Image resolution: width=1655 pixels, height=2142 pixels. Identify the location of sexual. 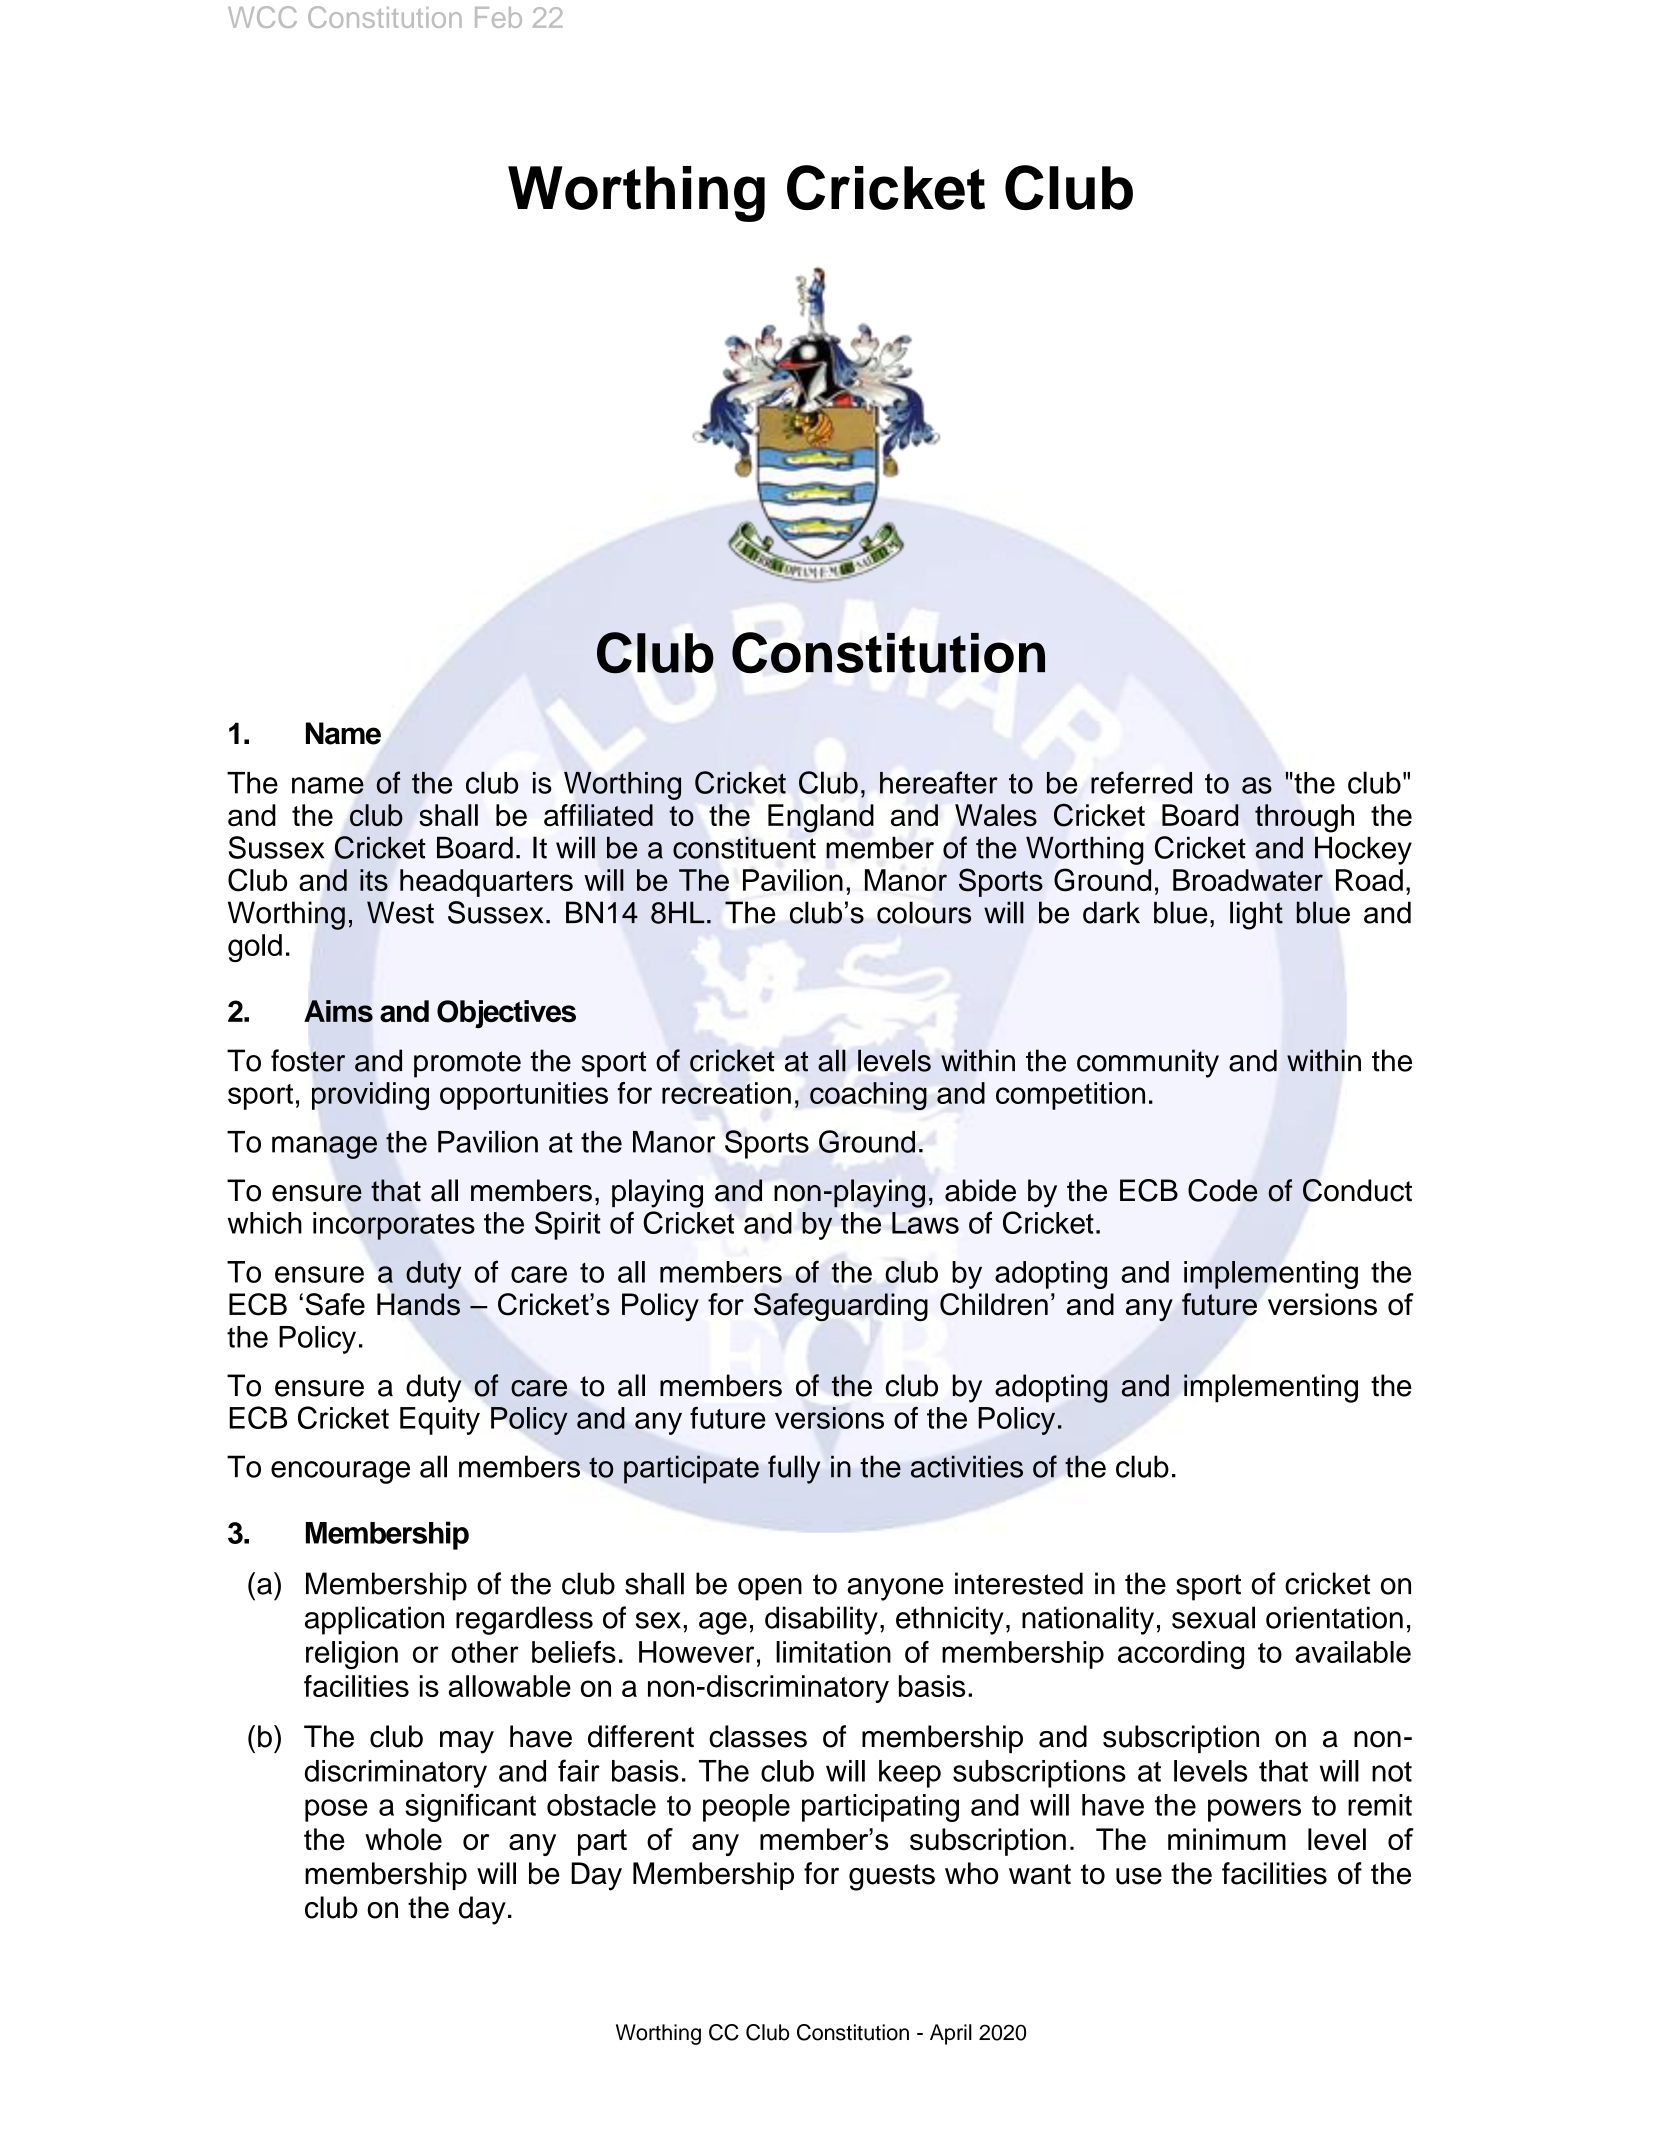
(1213, 1617).
